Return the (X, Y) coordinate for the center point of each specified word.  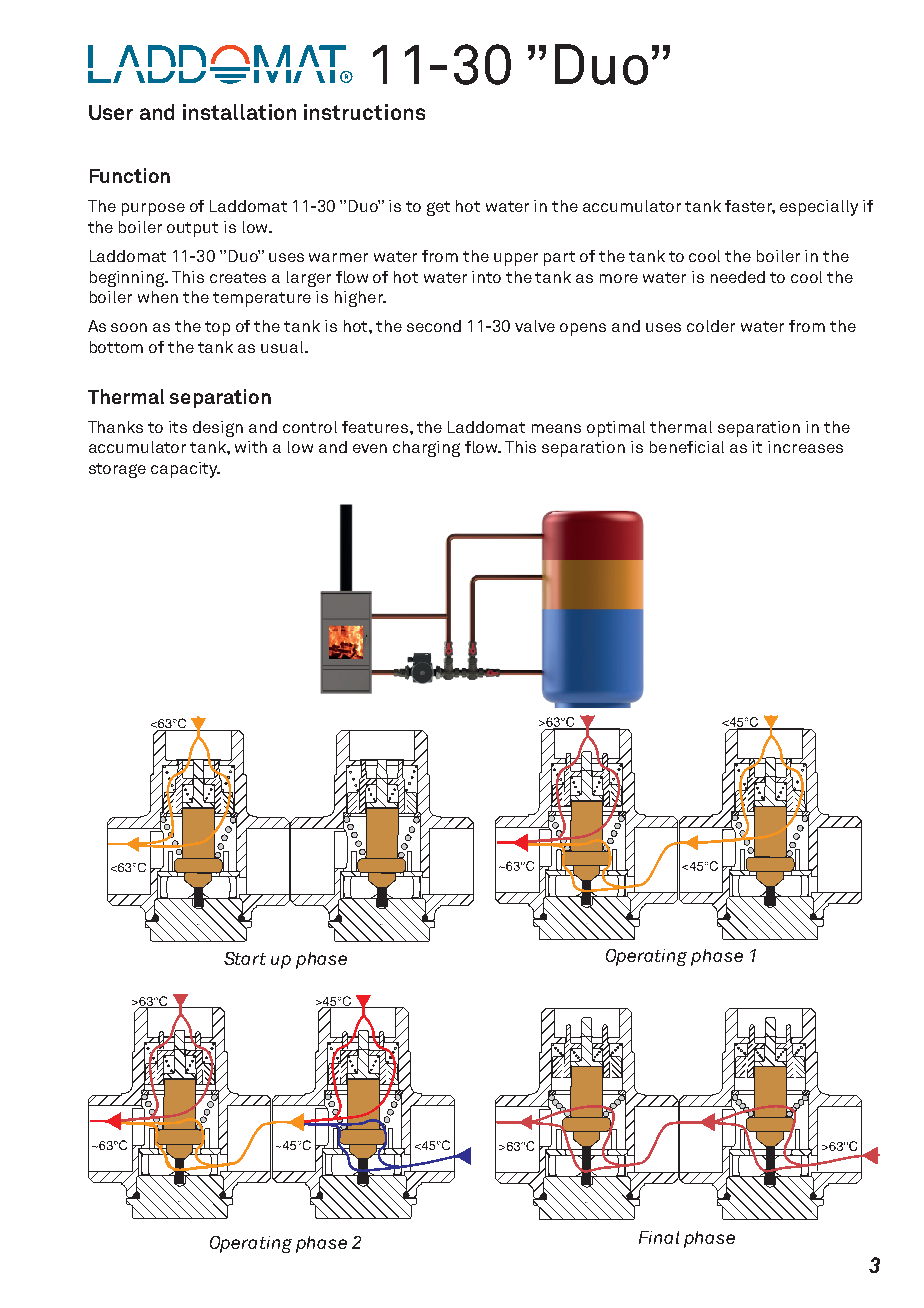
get (438, 208)
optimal (616, 429)
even (370, 448)
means (556, 428)
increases (805, 447)
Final (659, 1237)
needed (738, 277)
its (178, 427)
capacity (185, 470)
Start (245, 958)
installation (239, 112)
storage (117, 470)
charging (426, 449)
